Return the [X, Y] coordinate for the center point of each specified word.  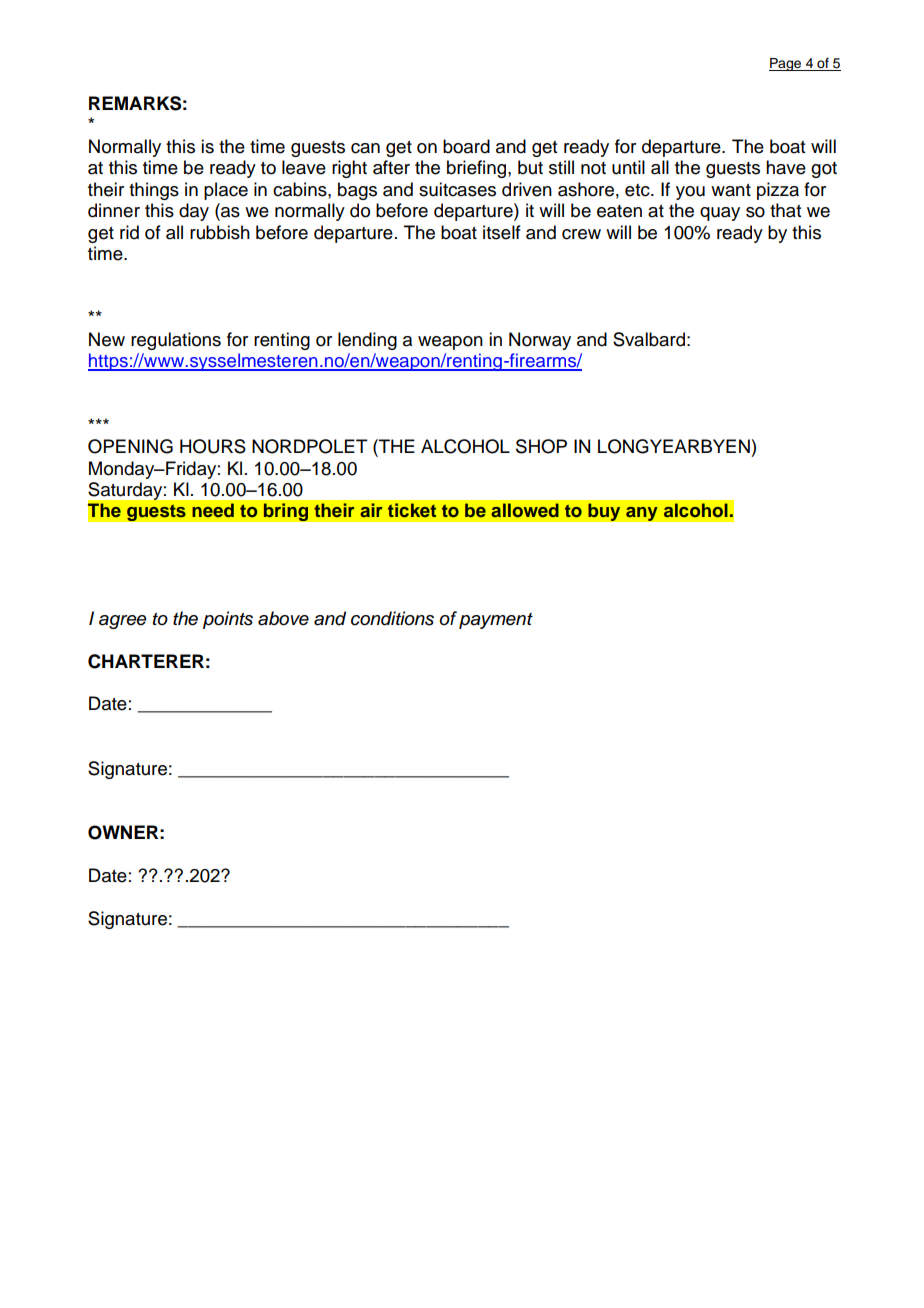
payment [496, 621]
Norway [540, 341]
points [228, 620]
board [466, 146]
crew [581, 234]
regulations [176, 341]
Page [786, 64]
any [642, 513]
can [365, 148]
